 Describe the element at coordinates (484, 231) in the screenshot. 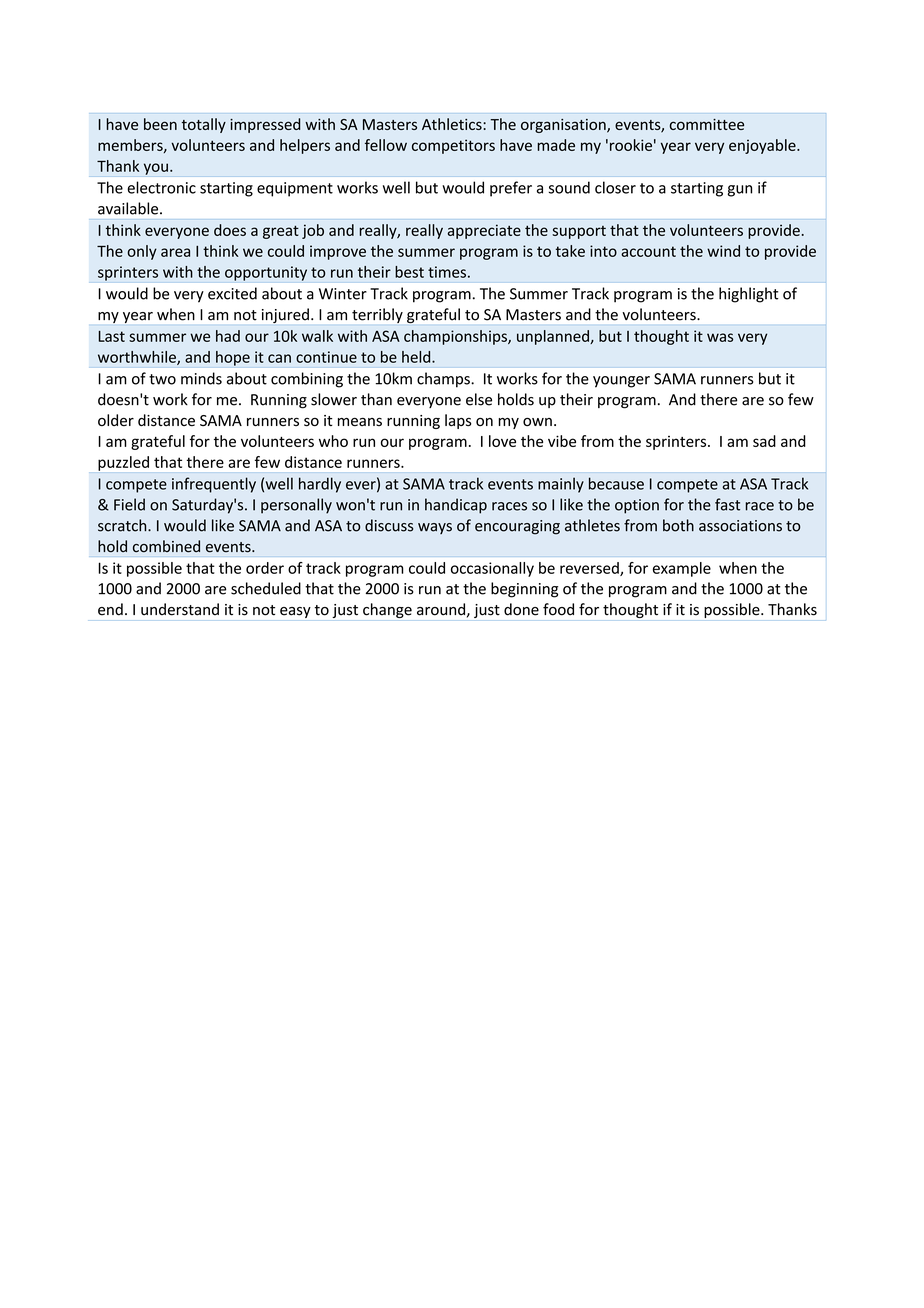

I see `appreciate` at that location.
